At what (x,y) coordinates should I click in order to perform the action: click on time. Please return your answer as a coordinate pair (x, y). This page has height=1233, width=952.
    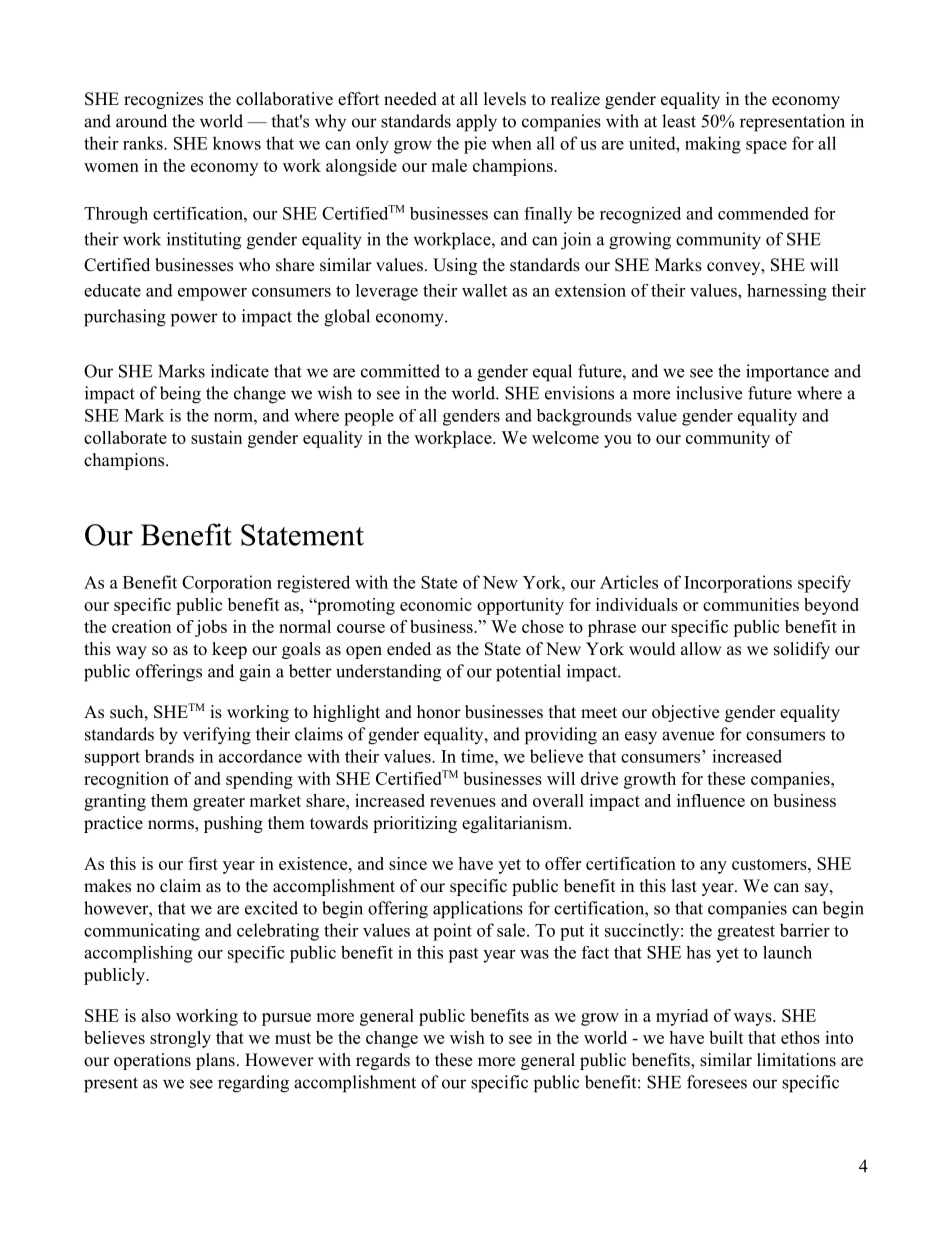
    Looking at the image, I should click on (478, 756).
